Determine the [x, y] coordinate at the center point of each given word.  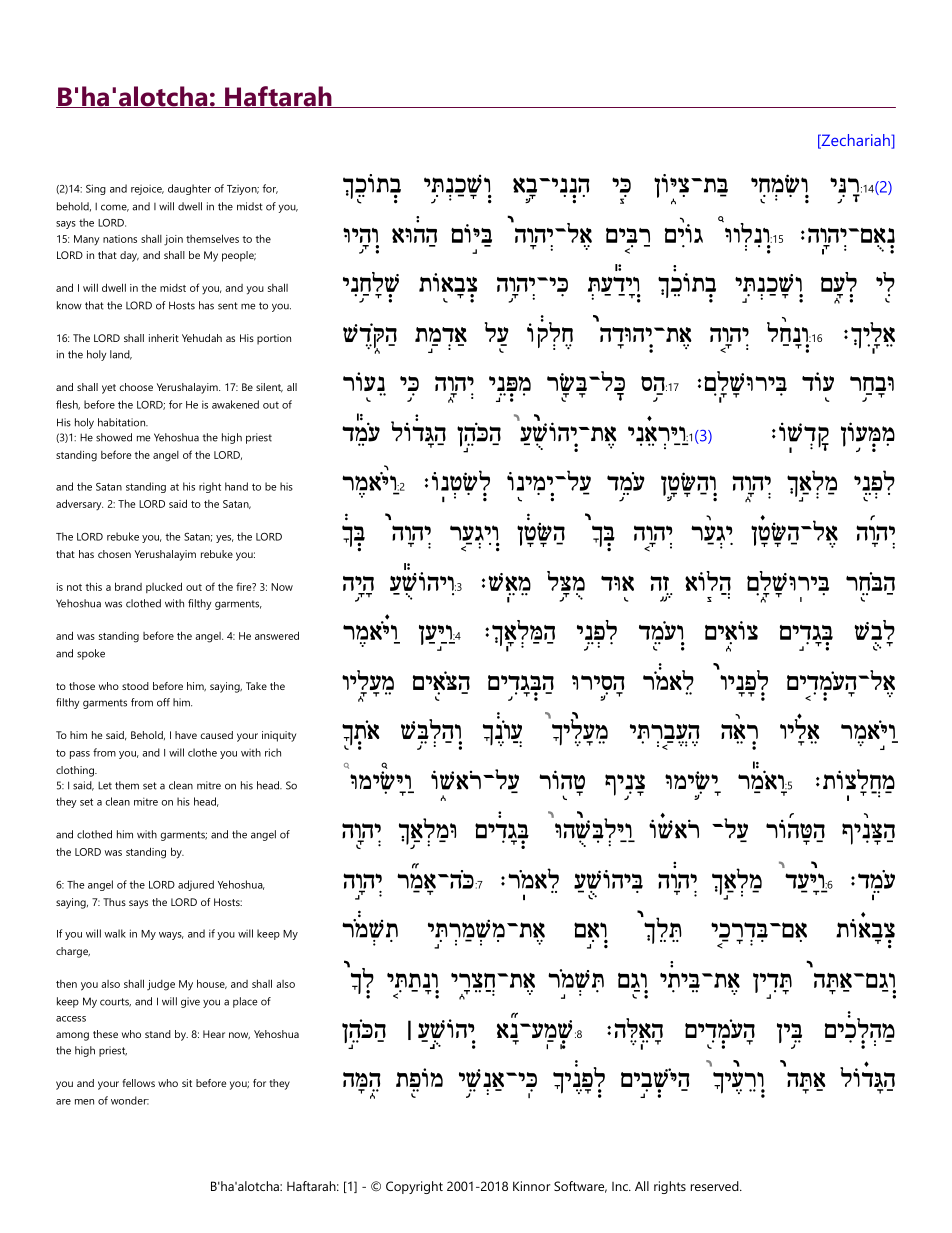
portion [274, 339]
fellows [138, 1083]
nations [120, 239]
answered [277, 635]
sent [228, 306]
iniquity [279, 736]
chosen [114, 554]
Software [580, 1187]
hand [236, 486]
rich [273, 752]
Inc [621, 1186]
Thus [114, 902]
